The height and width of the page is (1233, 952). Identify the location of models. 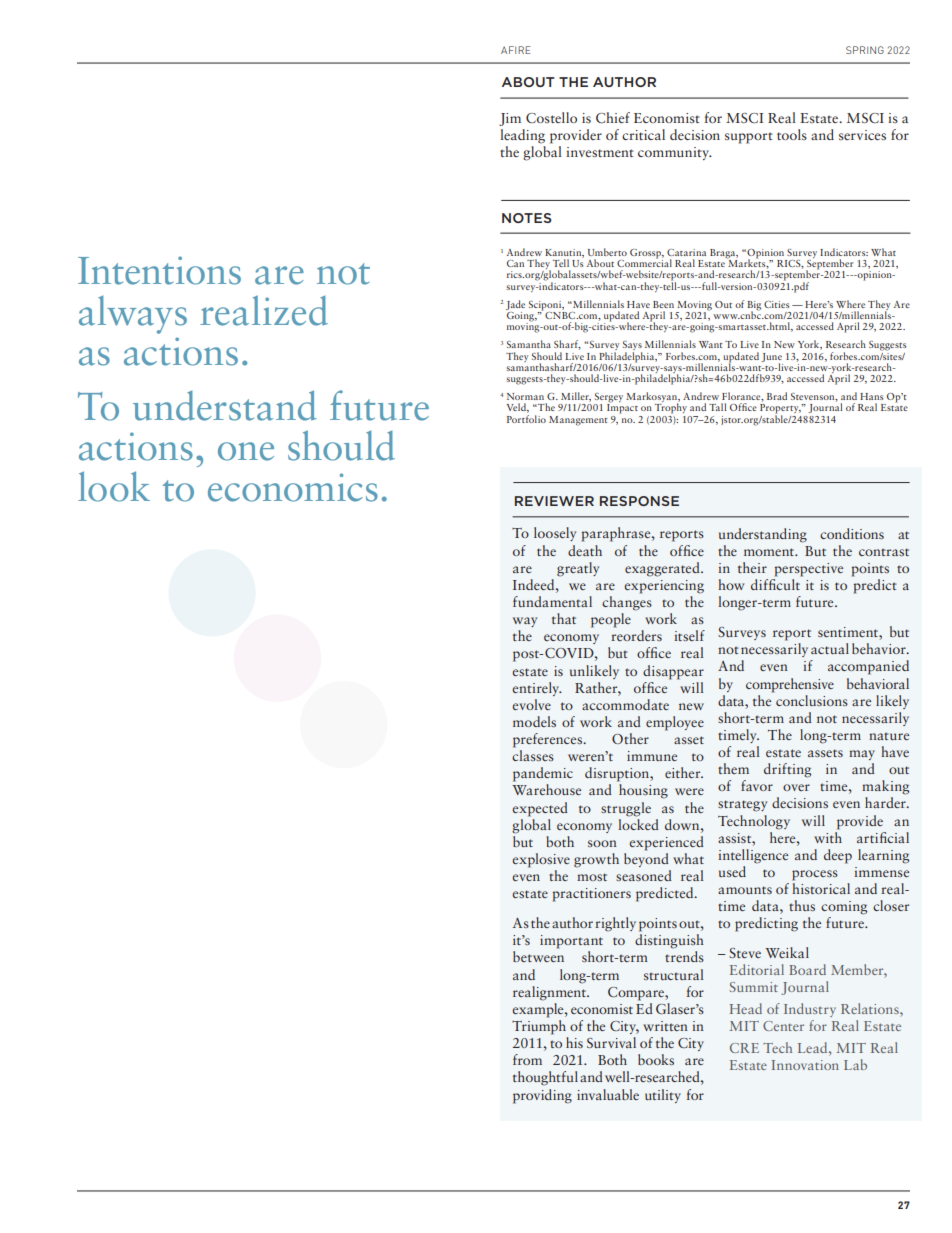
(534, 721).
